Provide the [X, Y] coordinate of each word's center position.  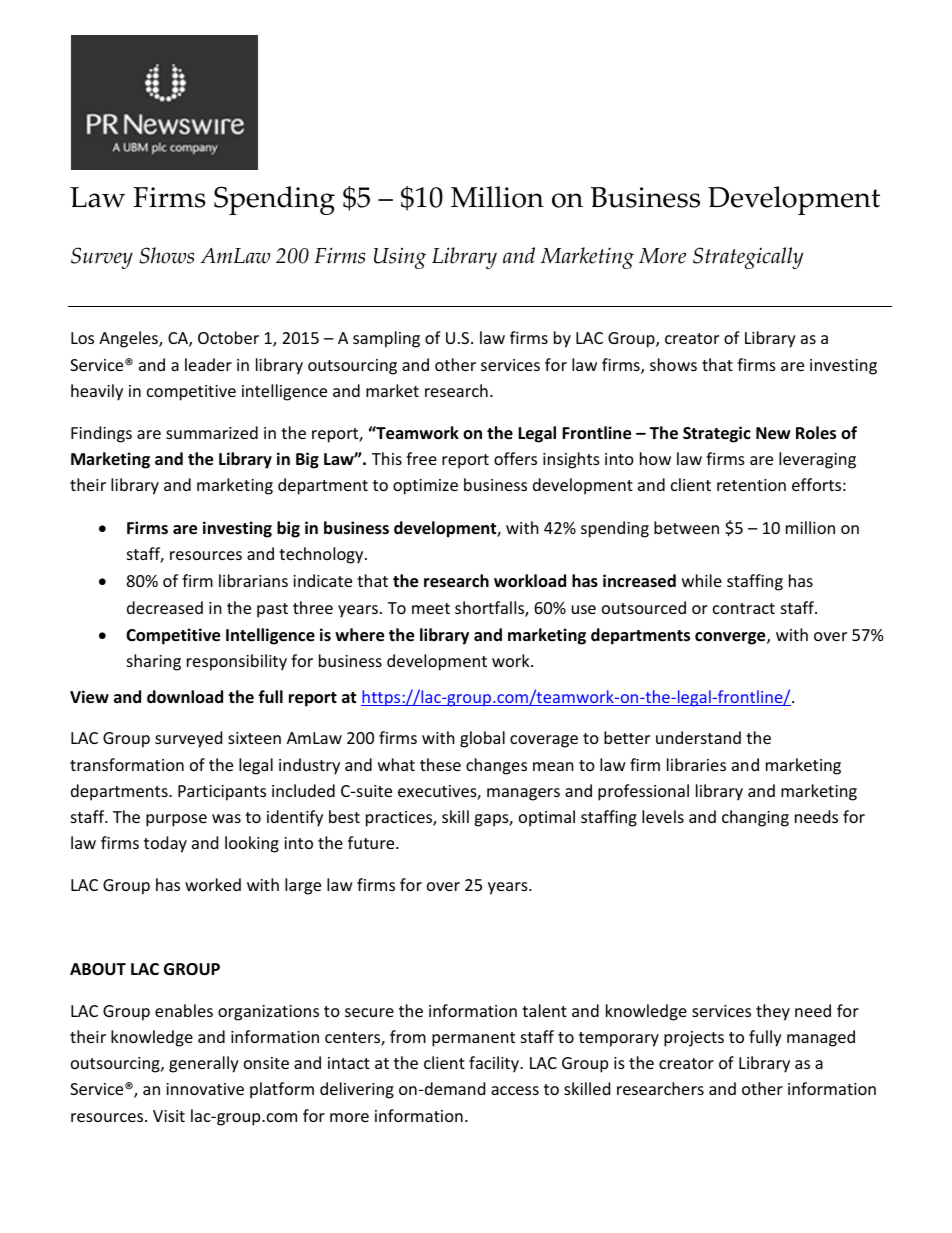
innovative [205, 1089]
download [185, 697]
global [482, 739]
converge [731, 638]
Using [400, 258]
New [773, 433]
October [228, 337]
